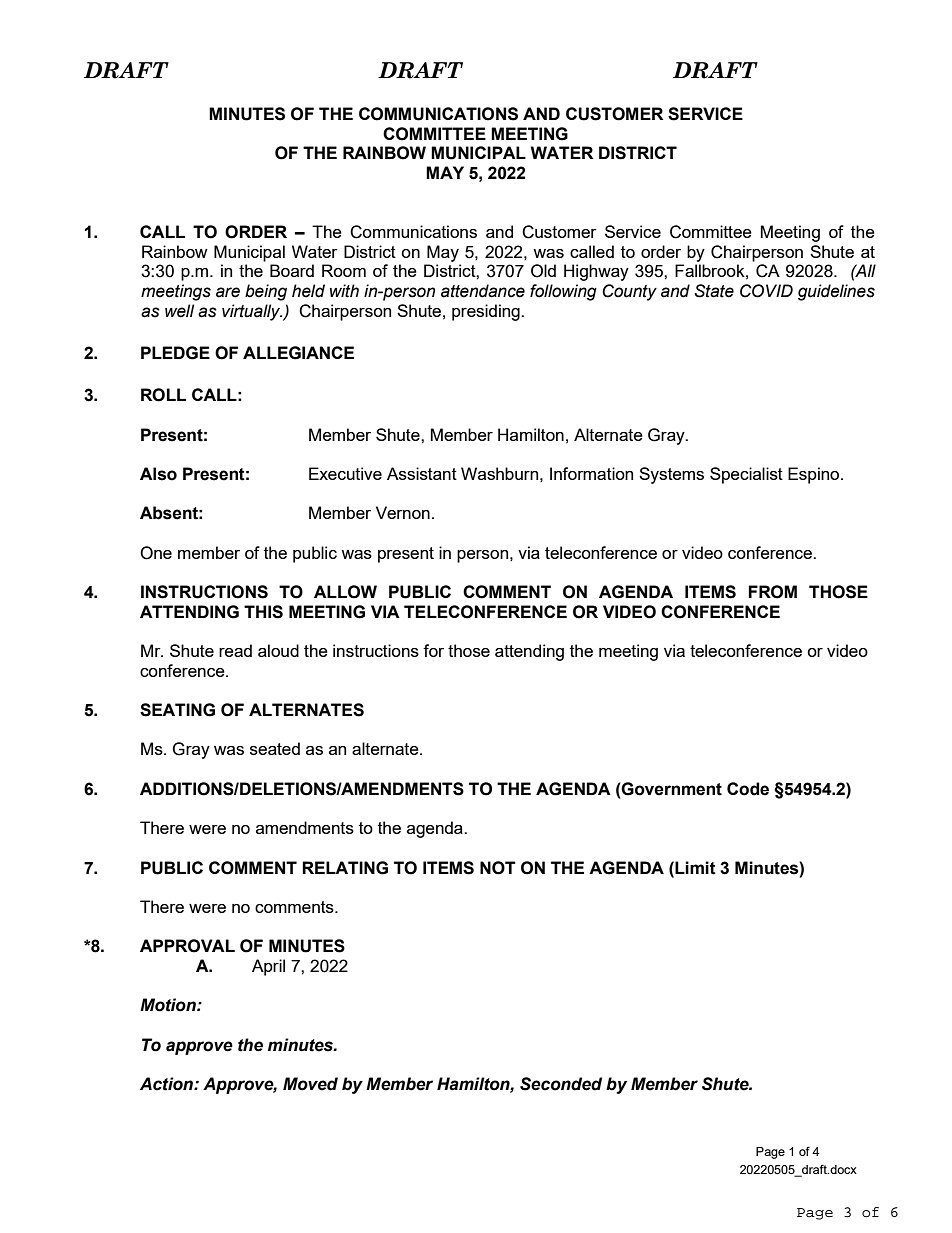 The height and width of the image is (1233, 952). What do you see at coordinates (766, 291) in the image?
I see `COVID` at bounding box center [766, 291].
